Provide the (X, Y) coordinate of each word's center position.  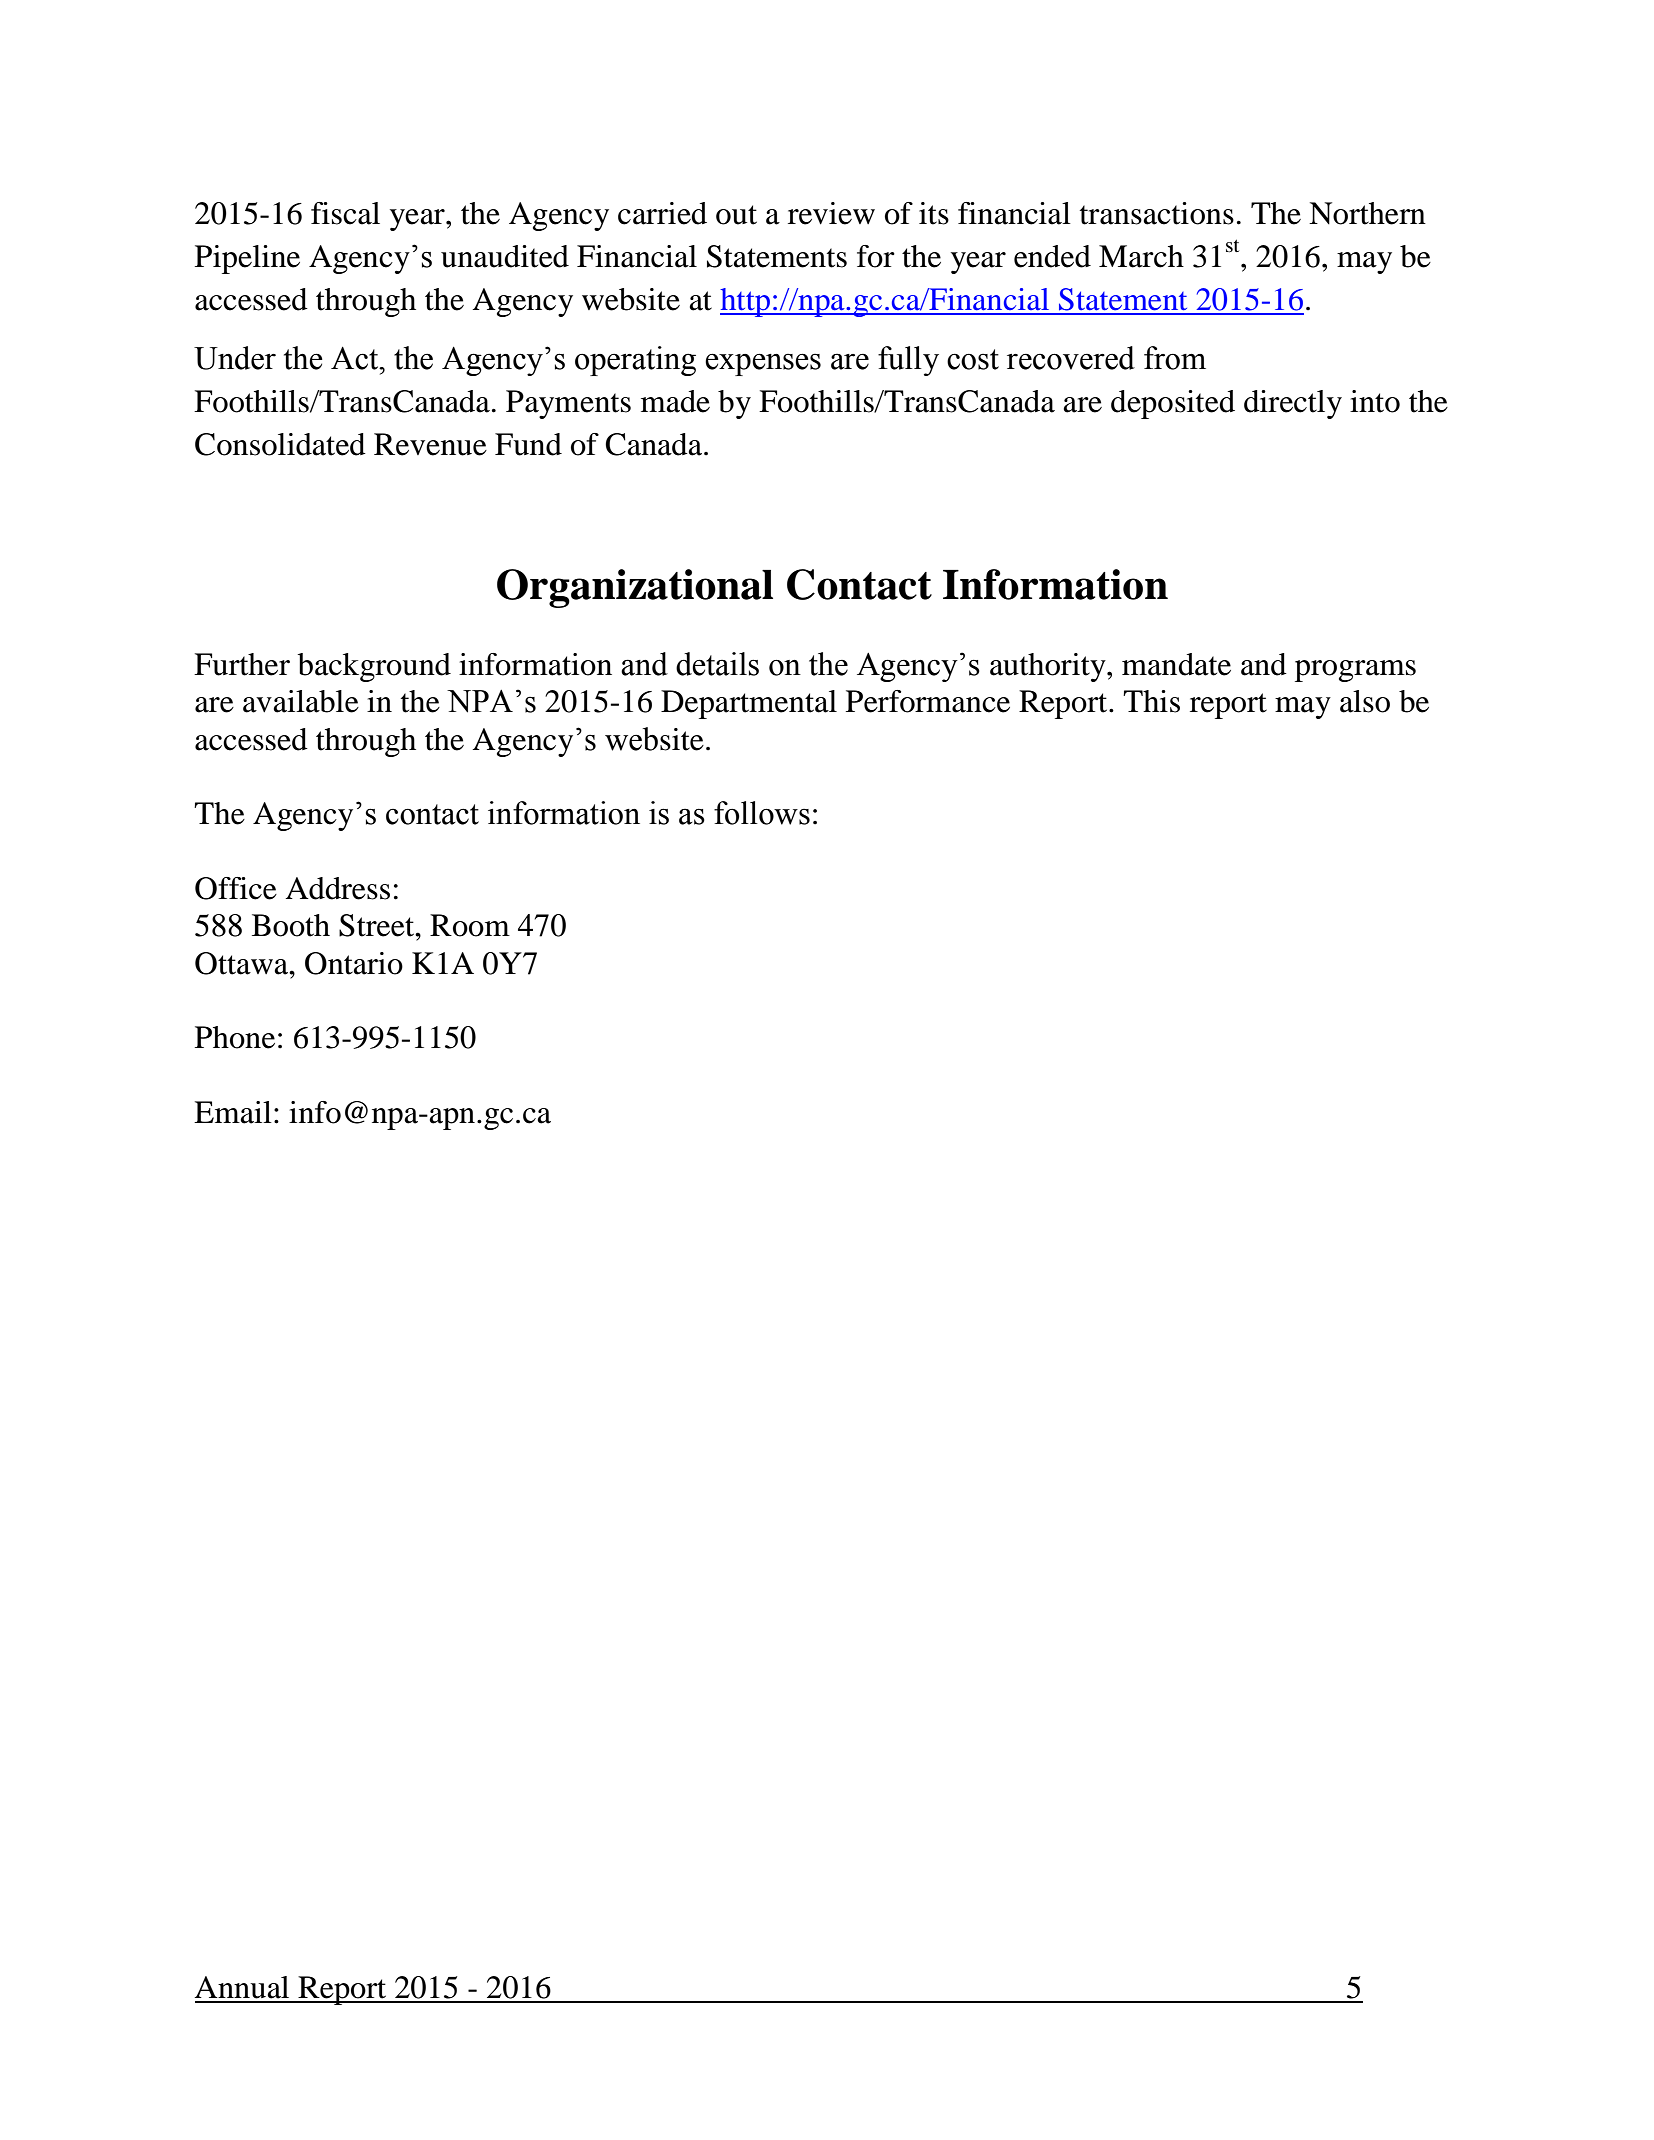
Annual (242, 1987)
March (1141, 256)
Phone (235, 1037)
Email (233, 1112)
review (831, 213)
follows (762, 813)
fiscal (345, 213)
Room (470, 925)
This (1151, 701)
